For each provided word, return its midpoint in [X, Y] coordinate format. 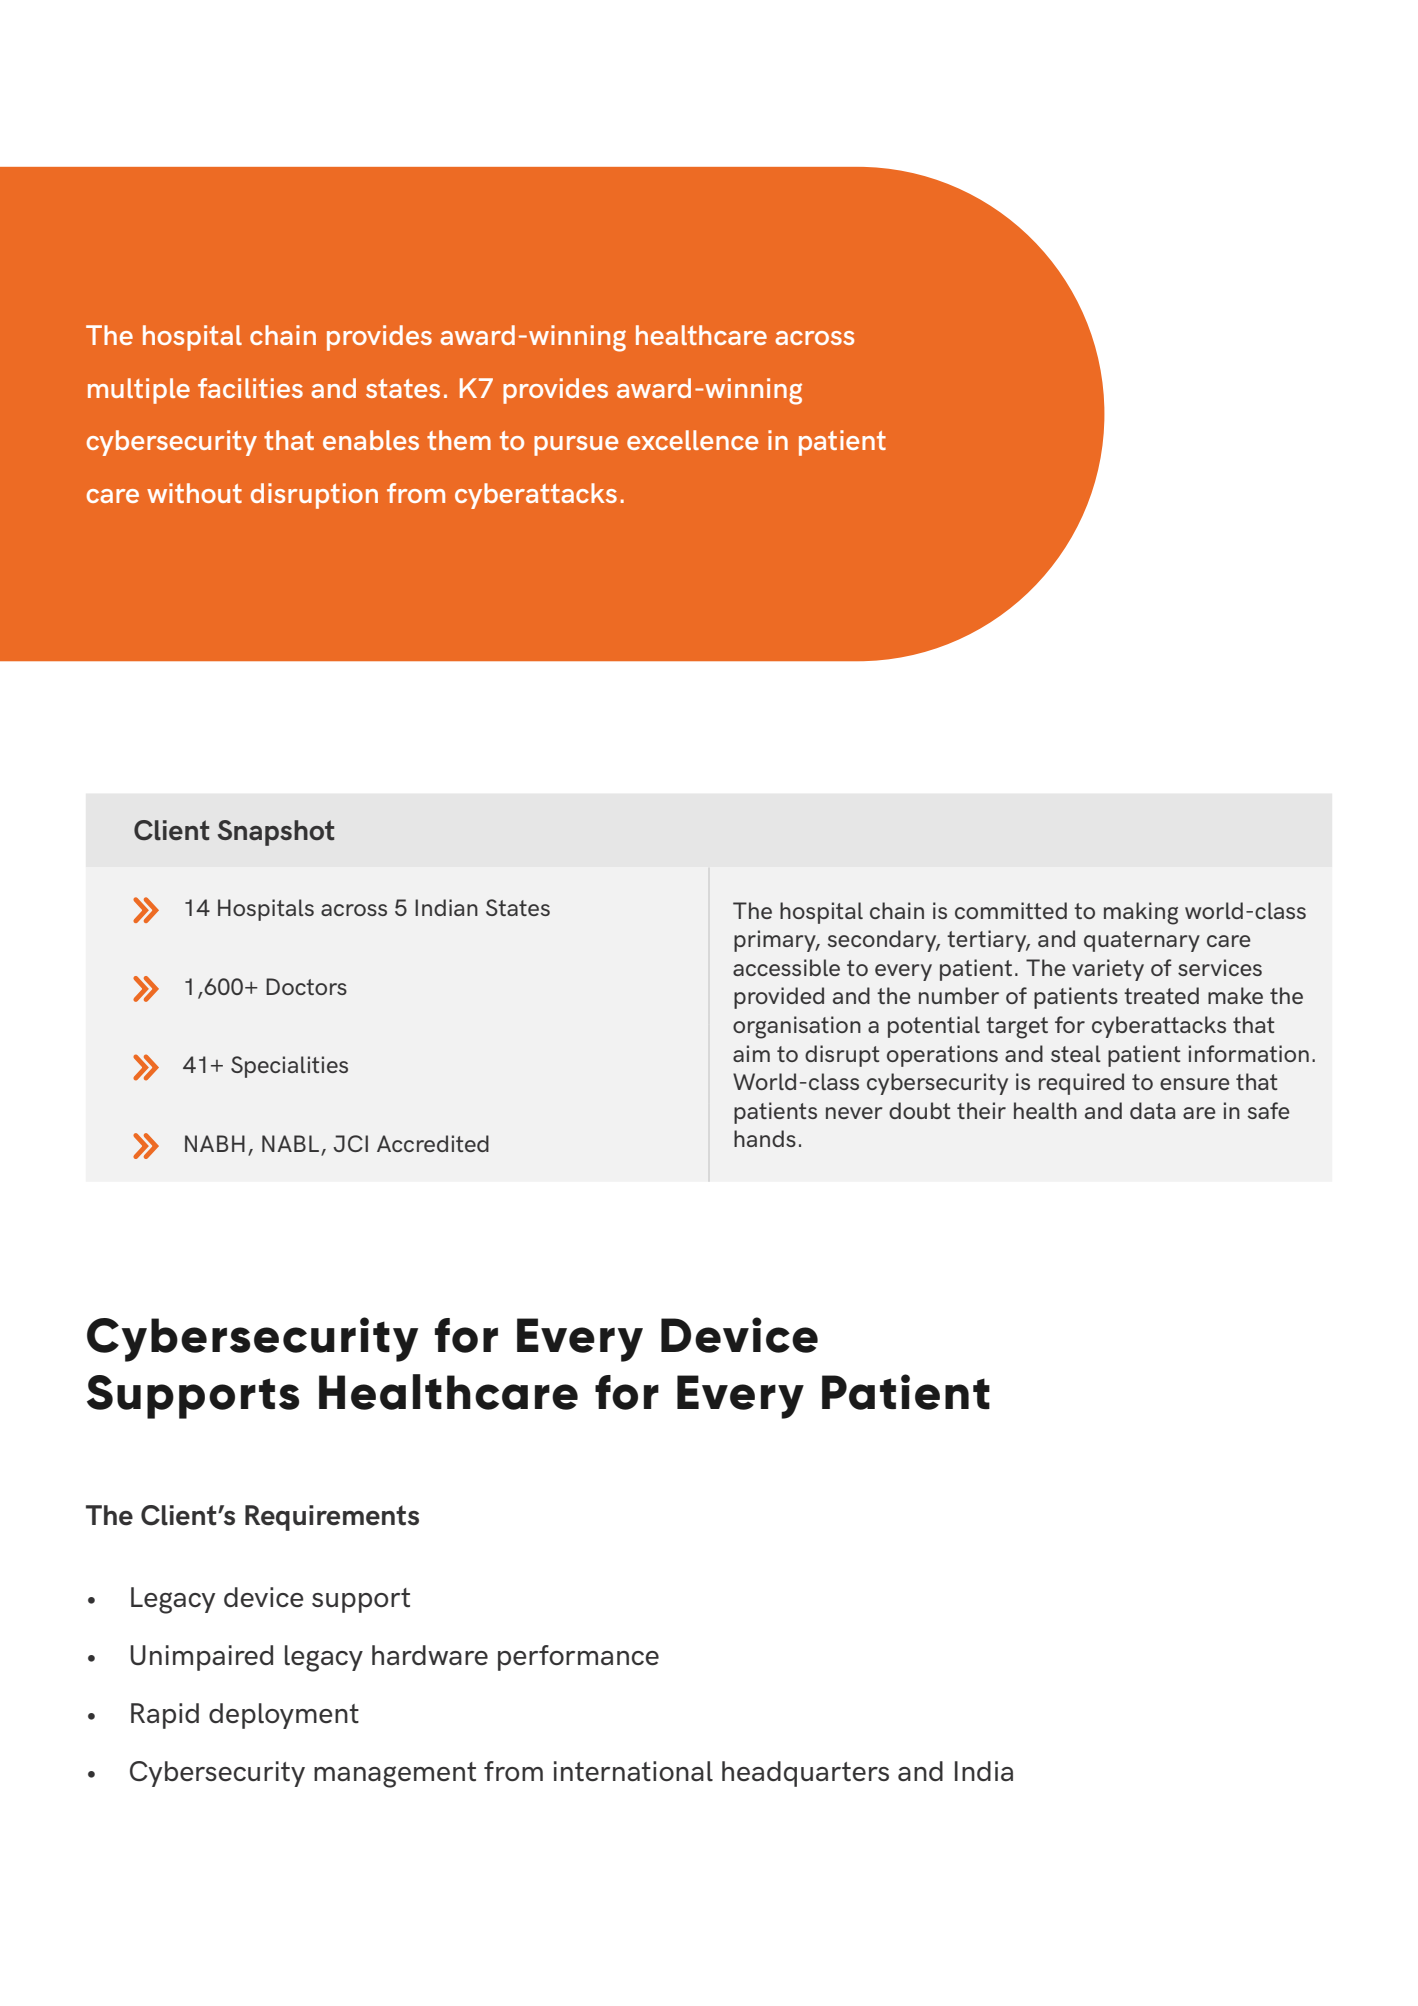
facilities [250, 388]
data [1152, 1110]
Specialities [289, 1067]
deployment [284, 1716]
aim [751, 1053]
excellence [692, 440]
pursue [576, 446]
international [633, 1771]
